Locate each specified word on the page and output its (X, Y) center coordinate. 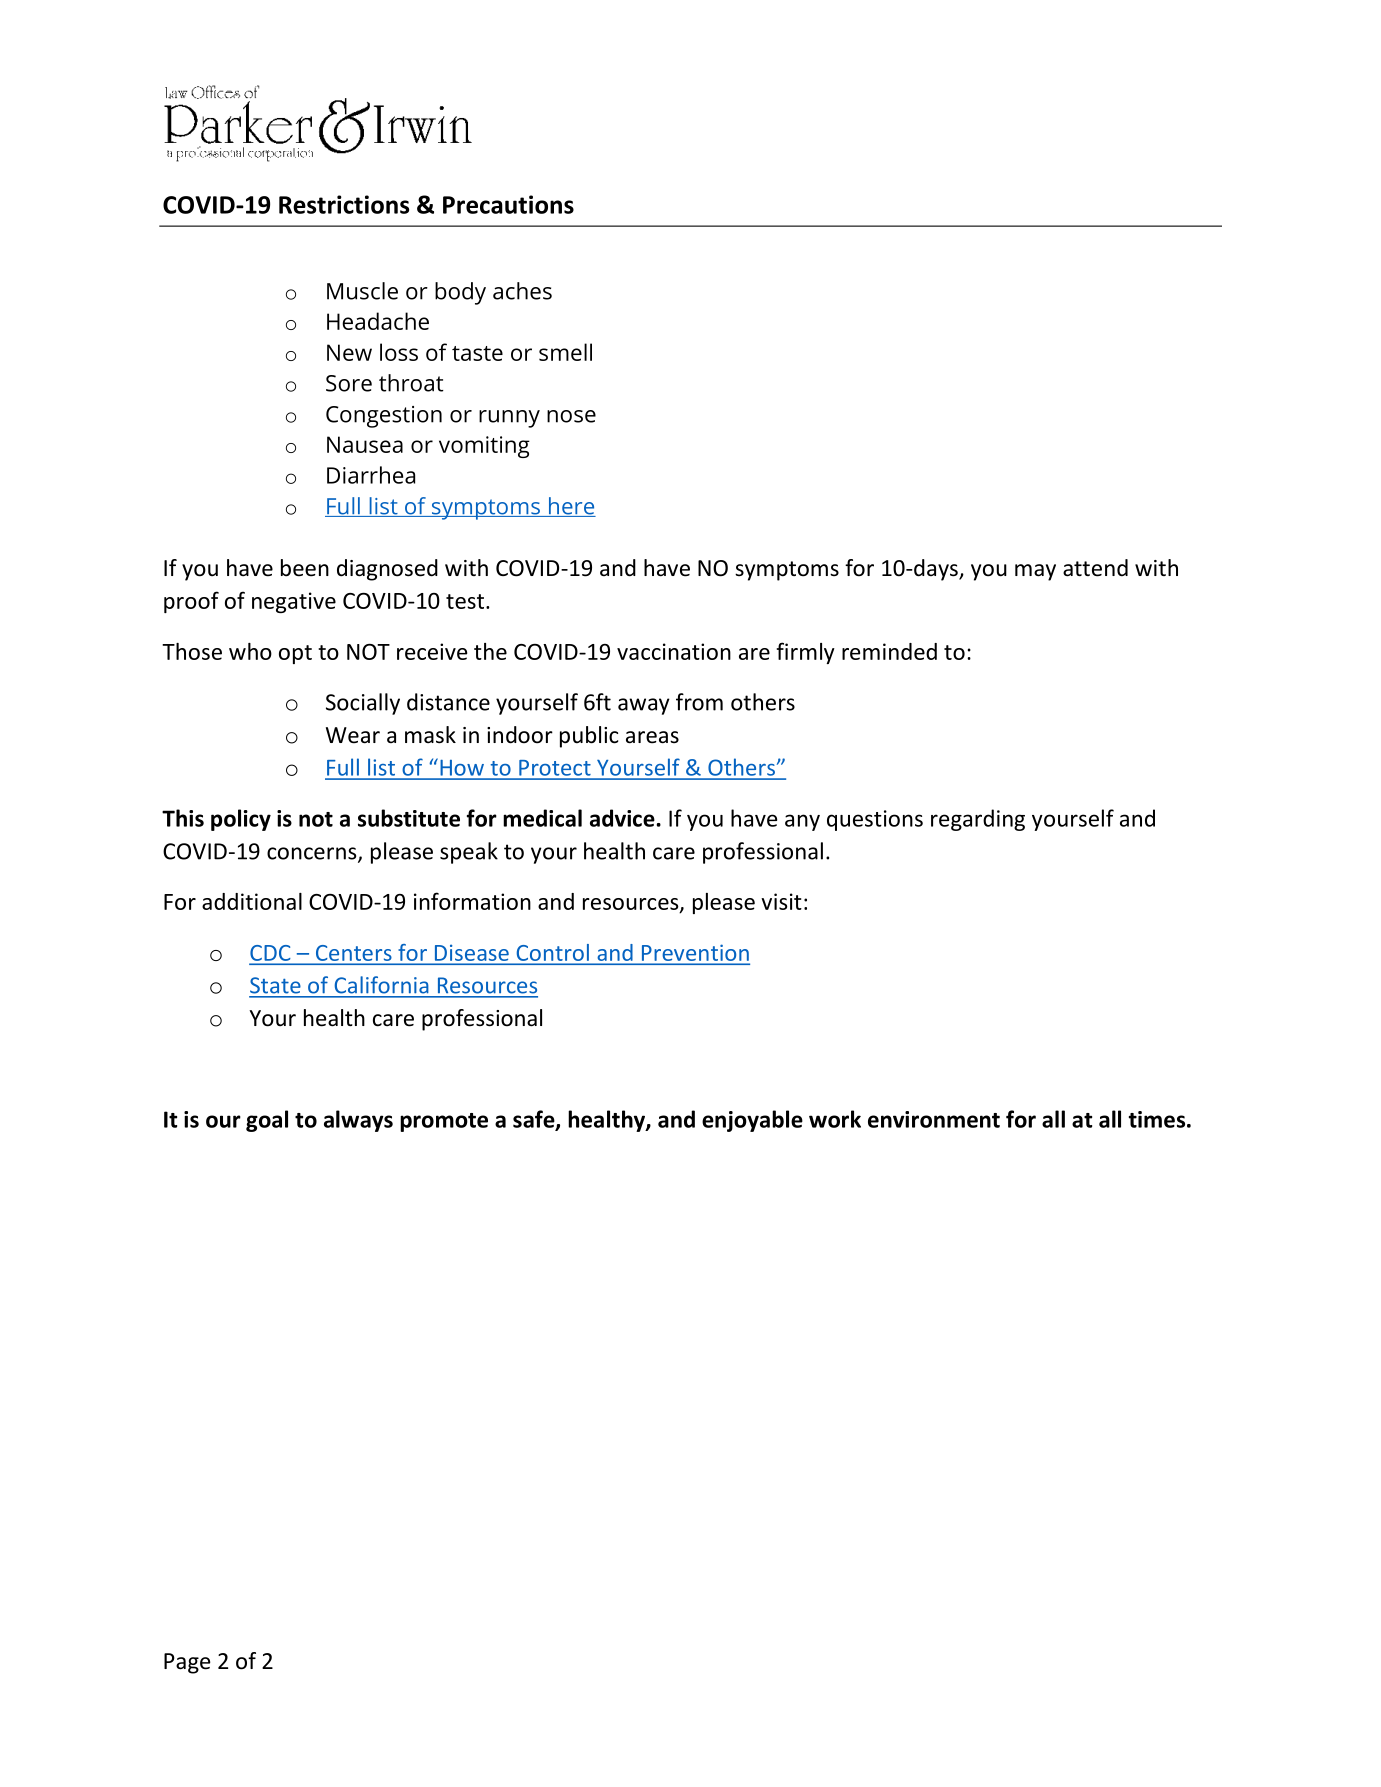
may (1035, 572)
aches (522, 291)
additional (252, 901)
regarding (978, 820)
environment (934, 1119)
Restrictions (344, 204)
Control (553, 952)
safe (535, 1120)
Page (187, 1663)
